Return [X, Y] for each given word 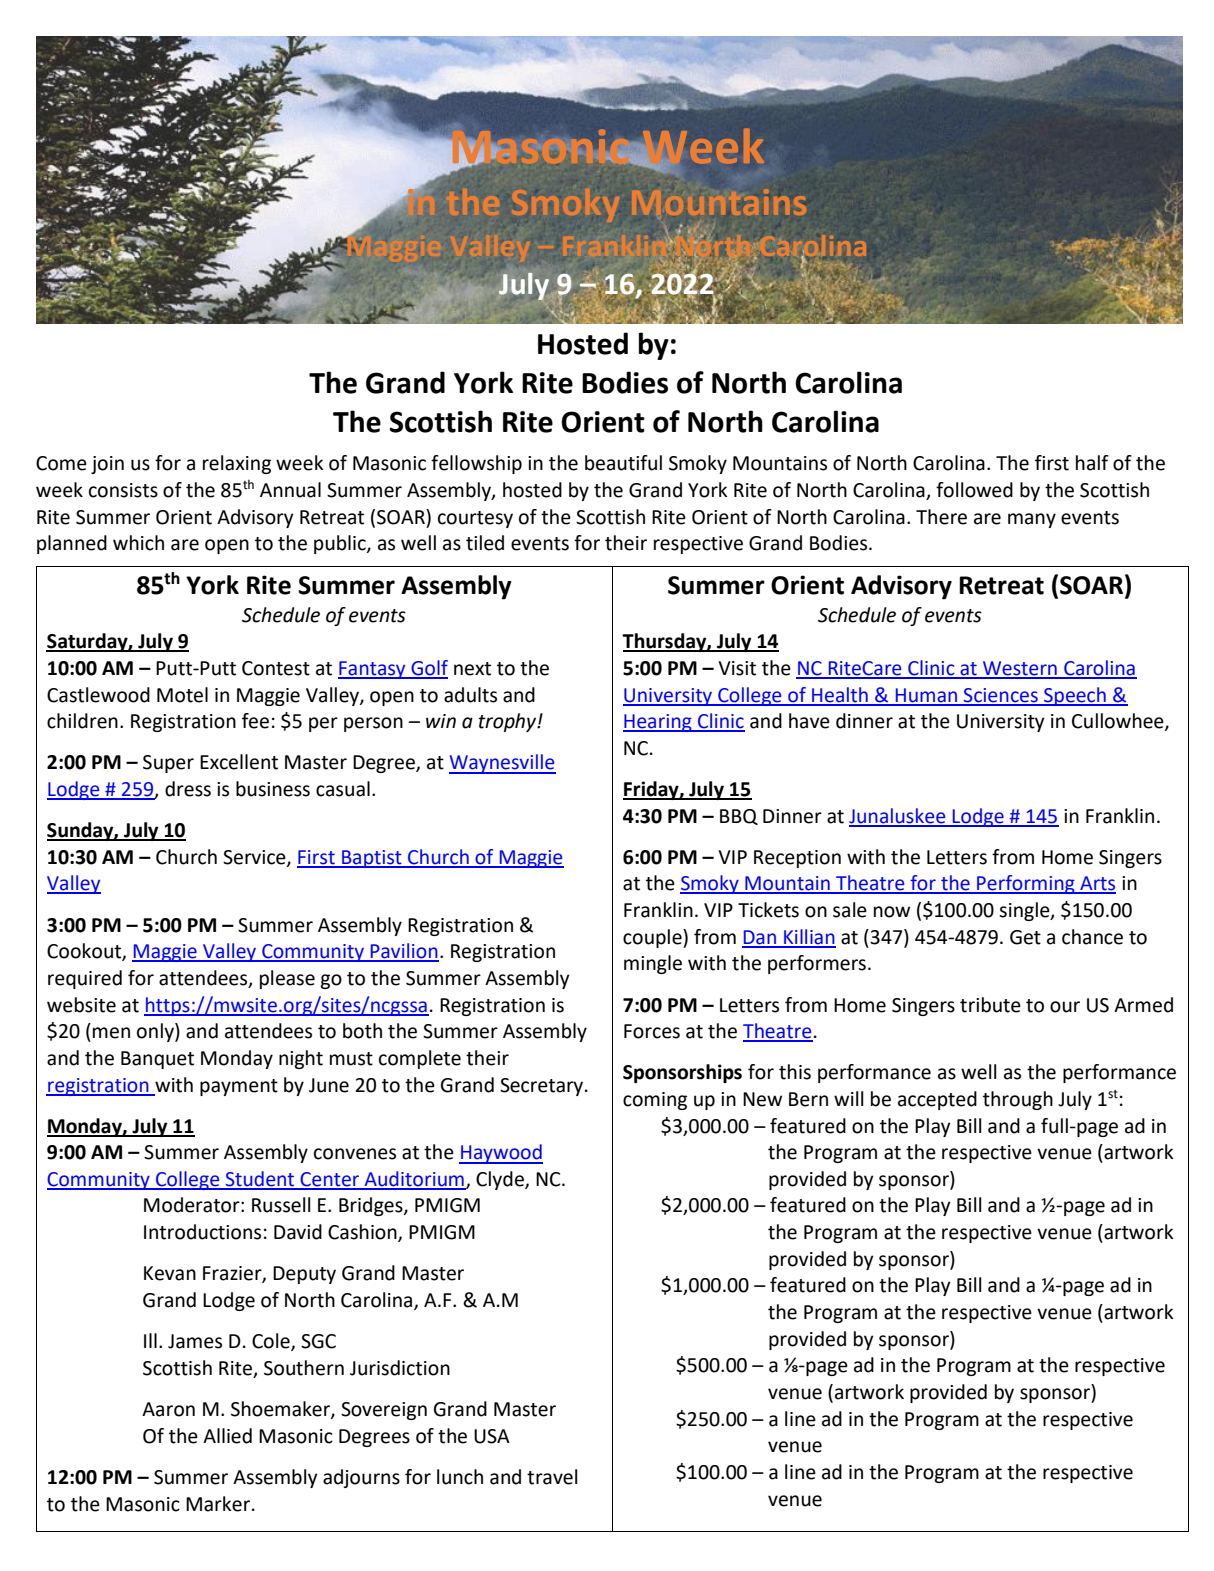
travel [552, 1477]
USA [492, 1436]
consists [123, 490]
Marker [218, 1504]
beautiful [623, 463]
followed [974, 490]
